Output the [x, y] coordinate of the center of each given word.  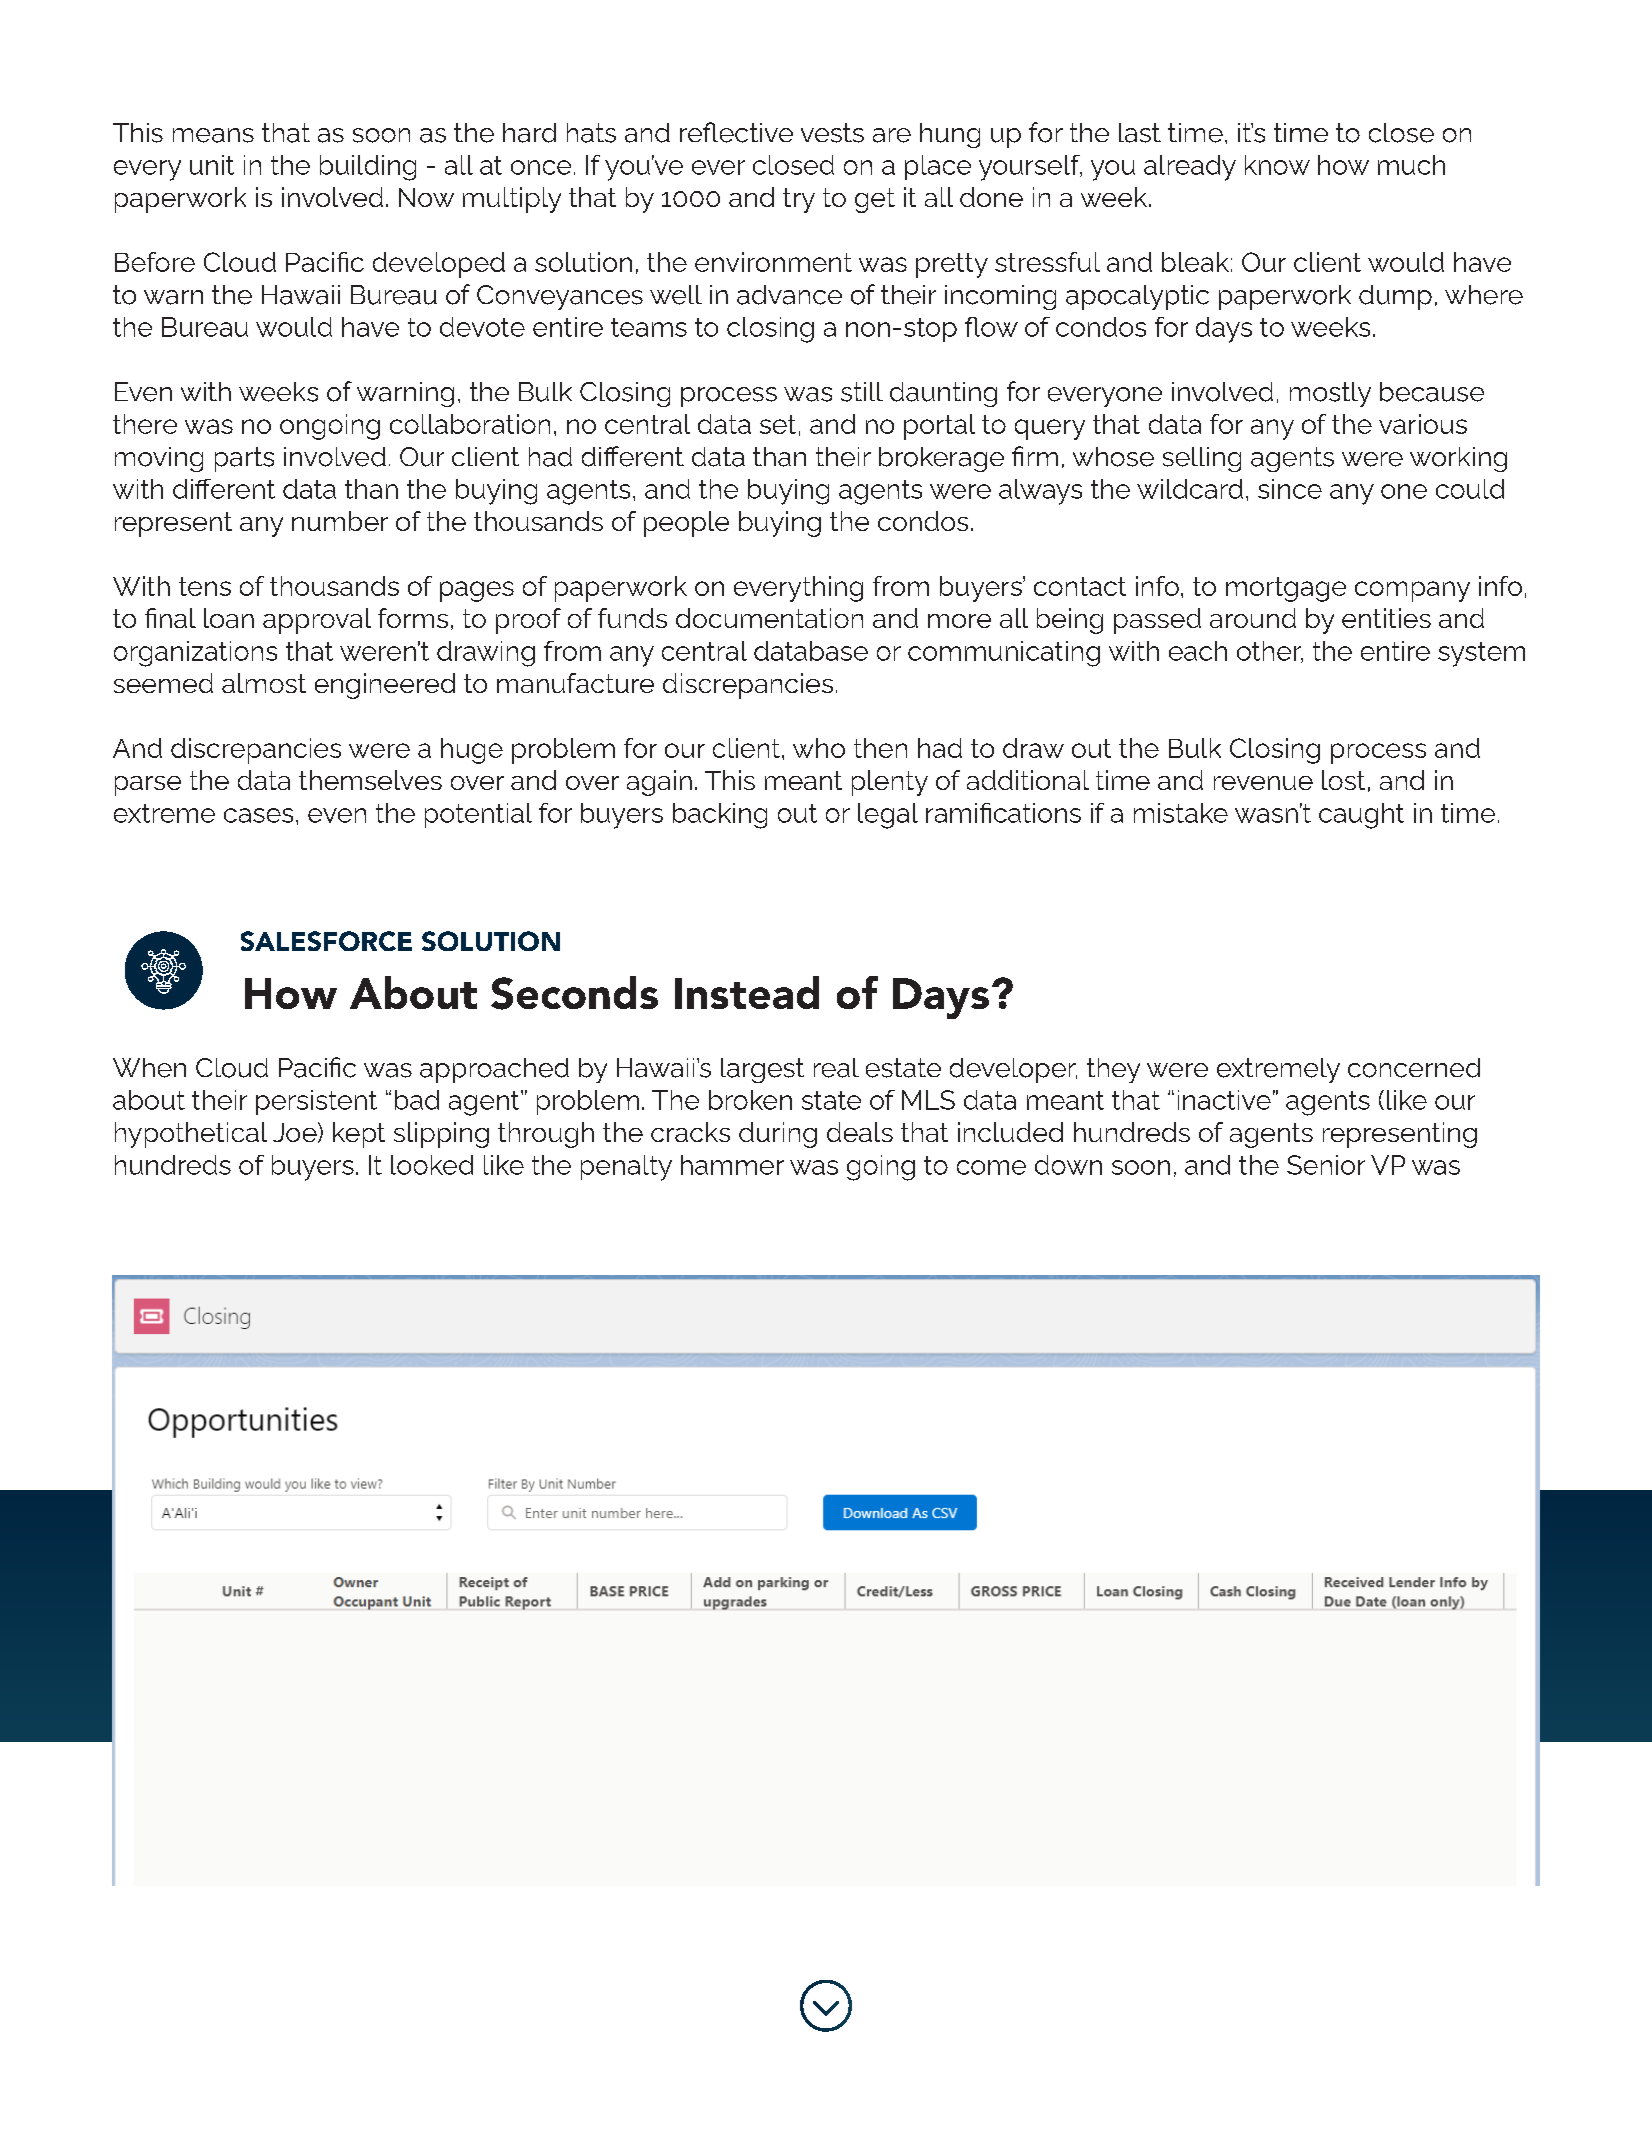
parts [244, 459]
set [778, 424]
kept [359, 1135]
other [1270, 652]
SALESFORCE [326, 941]
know [1277, 165]
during [778, 1135]
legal [888, 816]
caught [1361, 816]
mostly [1330, 394]
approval [317, 621]
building [368, 168]
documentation [769, 618]
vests [832, 133]
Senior [1326, 1165]
